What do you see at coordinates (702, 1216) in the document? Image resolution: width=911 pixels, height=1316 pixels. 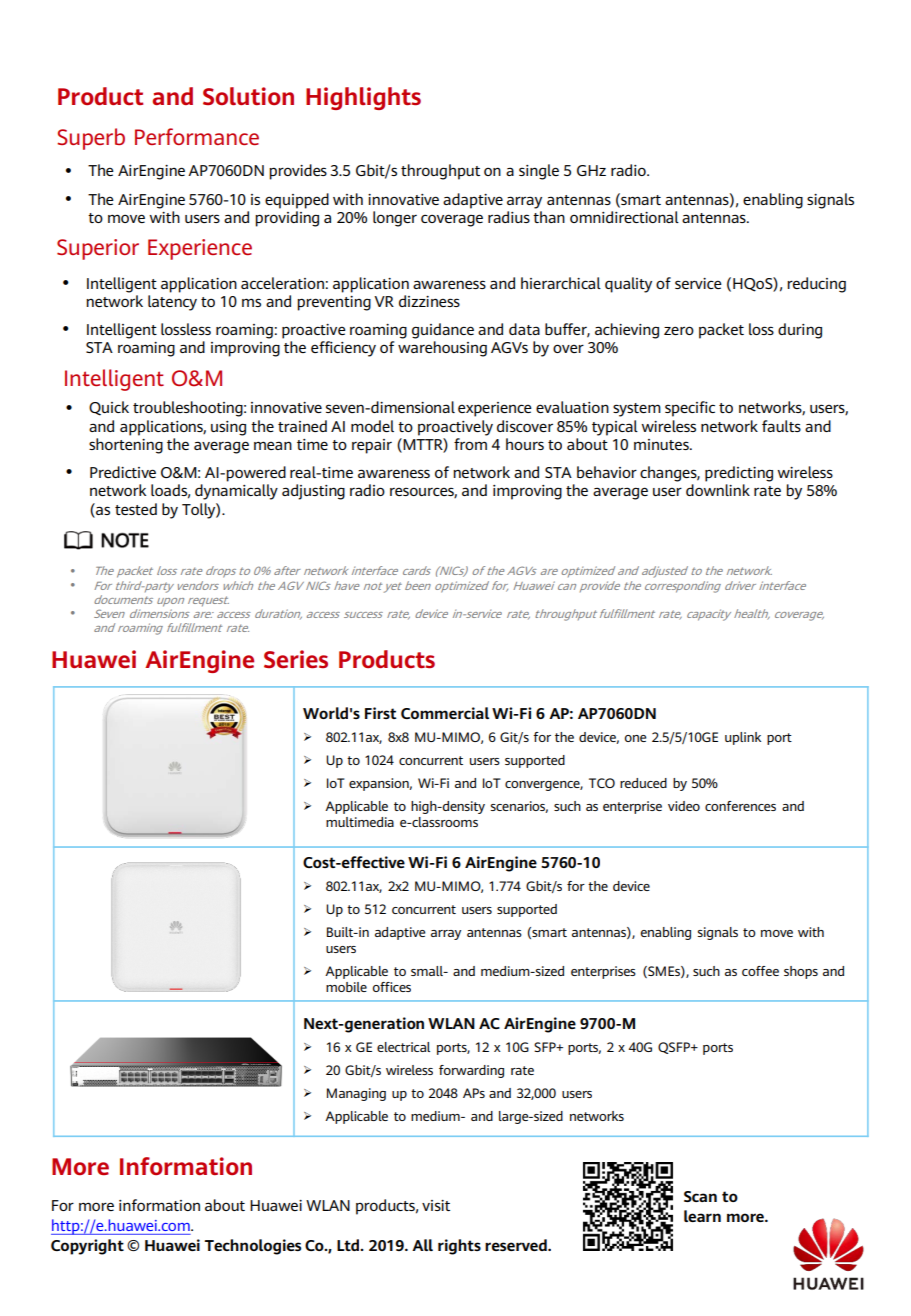 I see `learn` at bounding box center [702, 1216].
